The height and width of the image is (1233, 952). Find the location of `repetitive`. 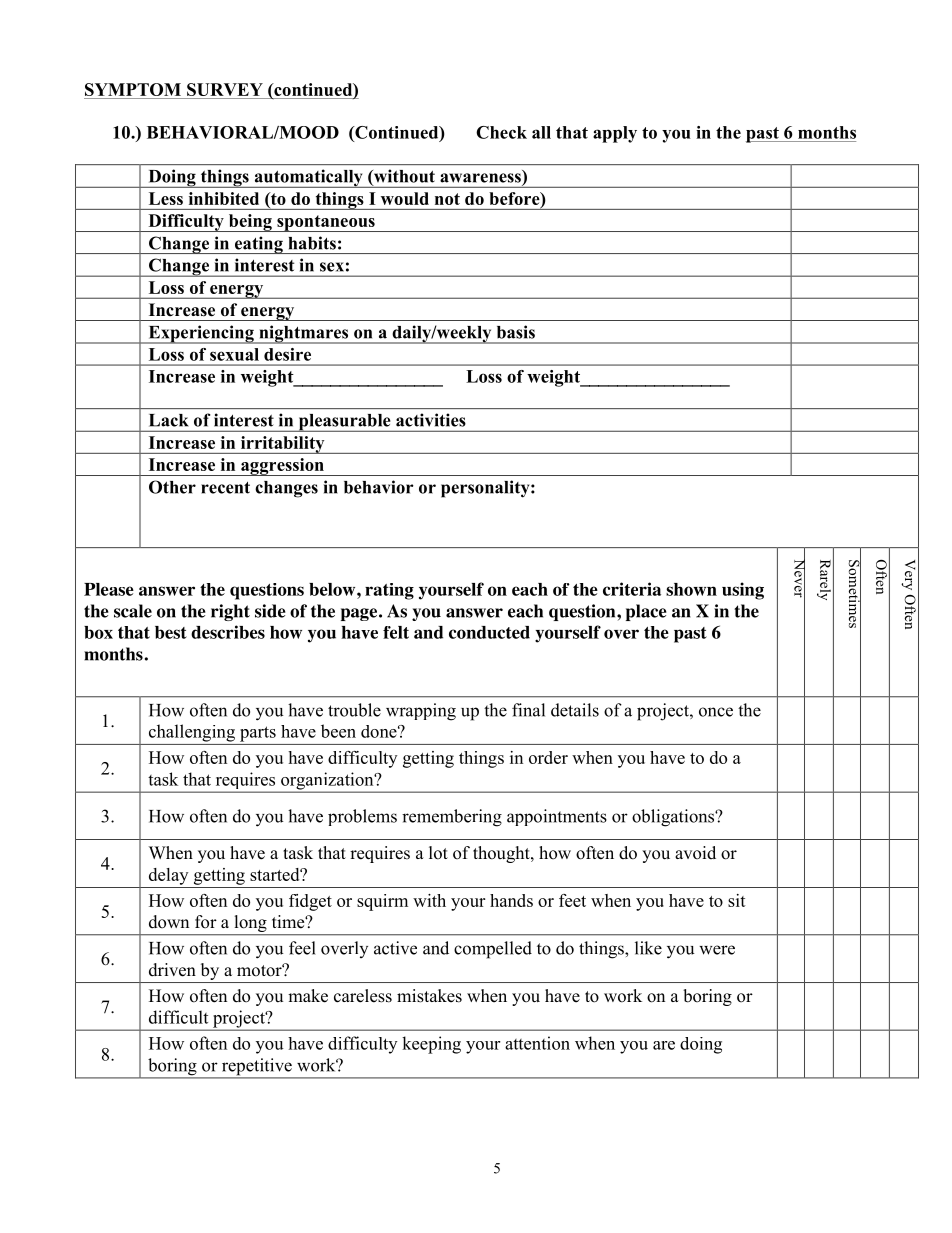

repetitive is located at coordinates (256, 1068).
